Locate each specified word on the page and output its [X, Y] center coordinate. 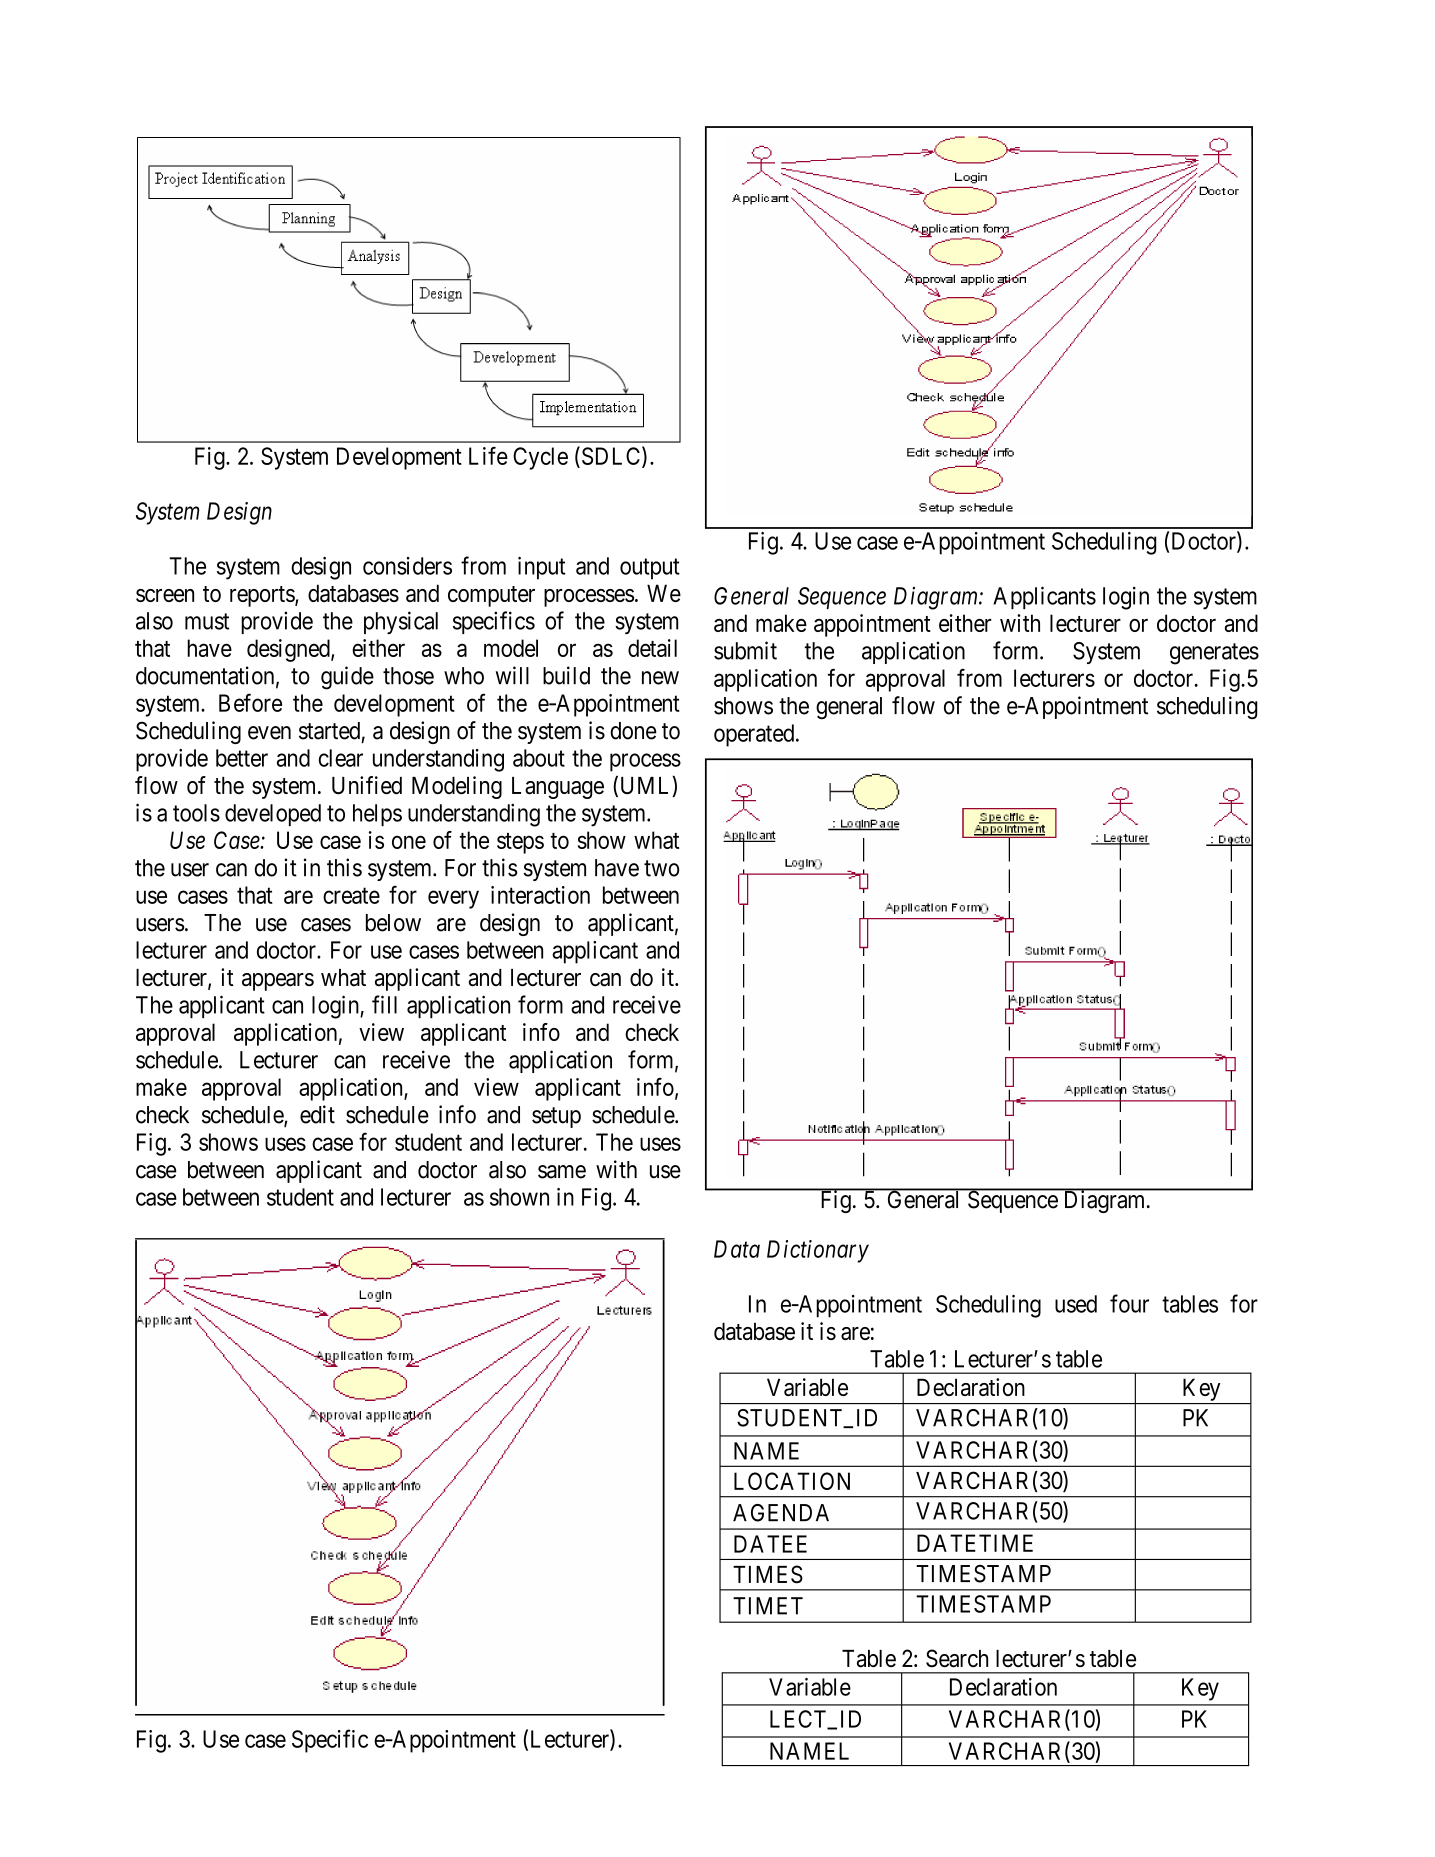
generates [1214, 654]
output [650, 569]
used [1076, 1304]
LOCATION [792, 1481]
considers [407, 566]
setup [556, 1117]
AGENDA [781, 1513]
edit [317, 1114]
